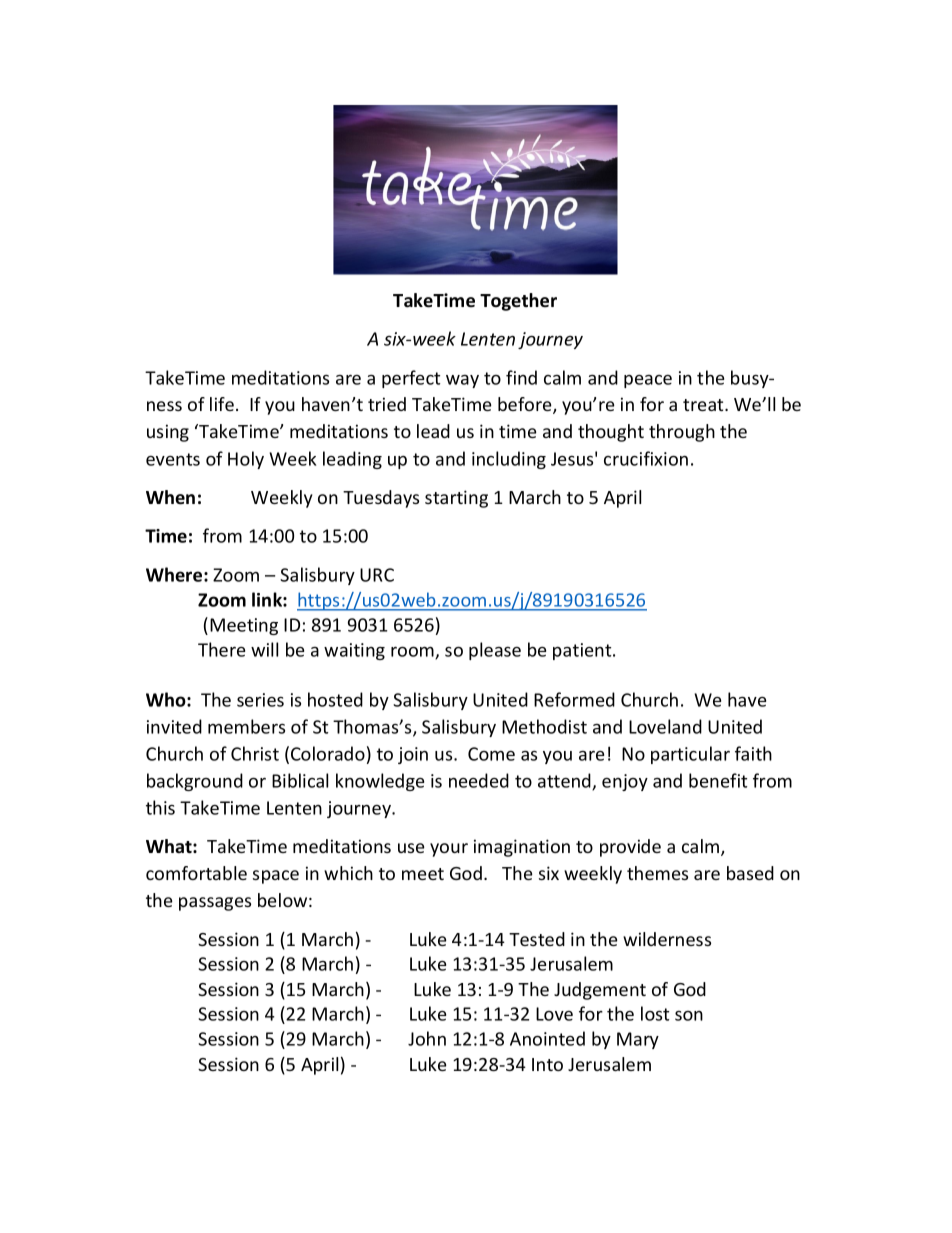  What do you see at coordinates (648, 381) in the document?
I see `peace` at bounding box center [648, 381].
